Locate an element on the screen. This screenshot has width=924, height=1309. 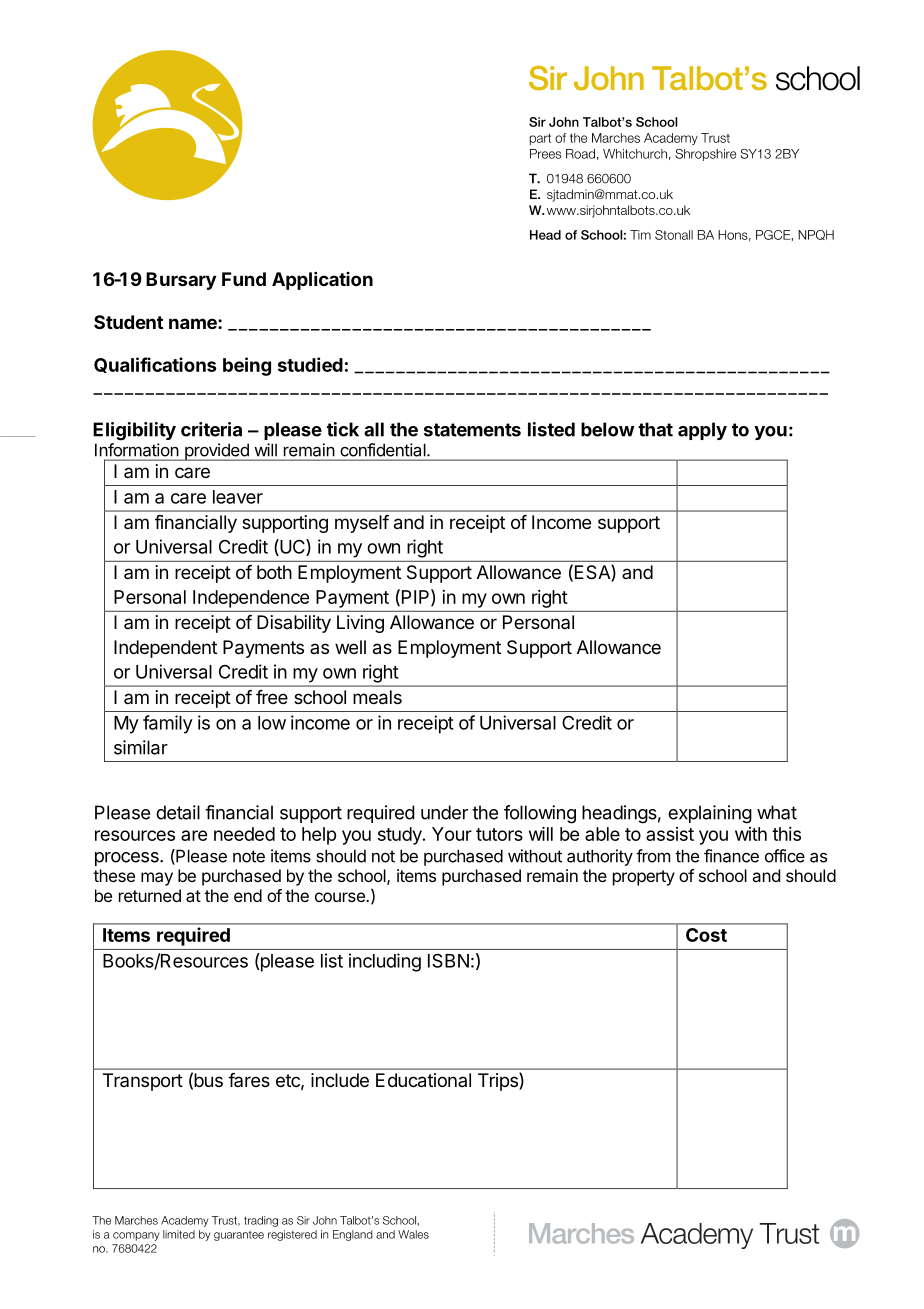
Living is located at coordinates (360, 624).
